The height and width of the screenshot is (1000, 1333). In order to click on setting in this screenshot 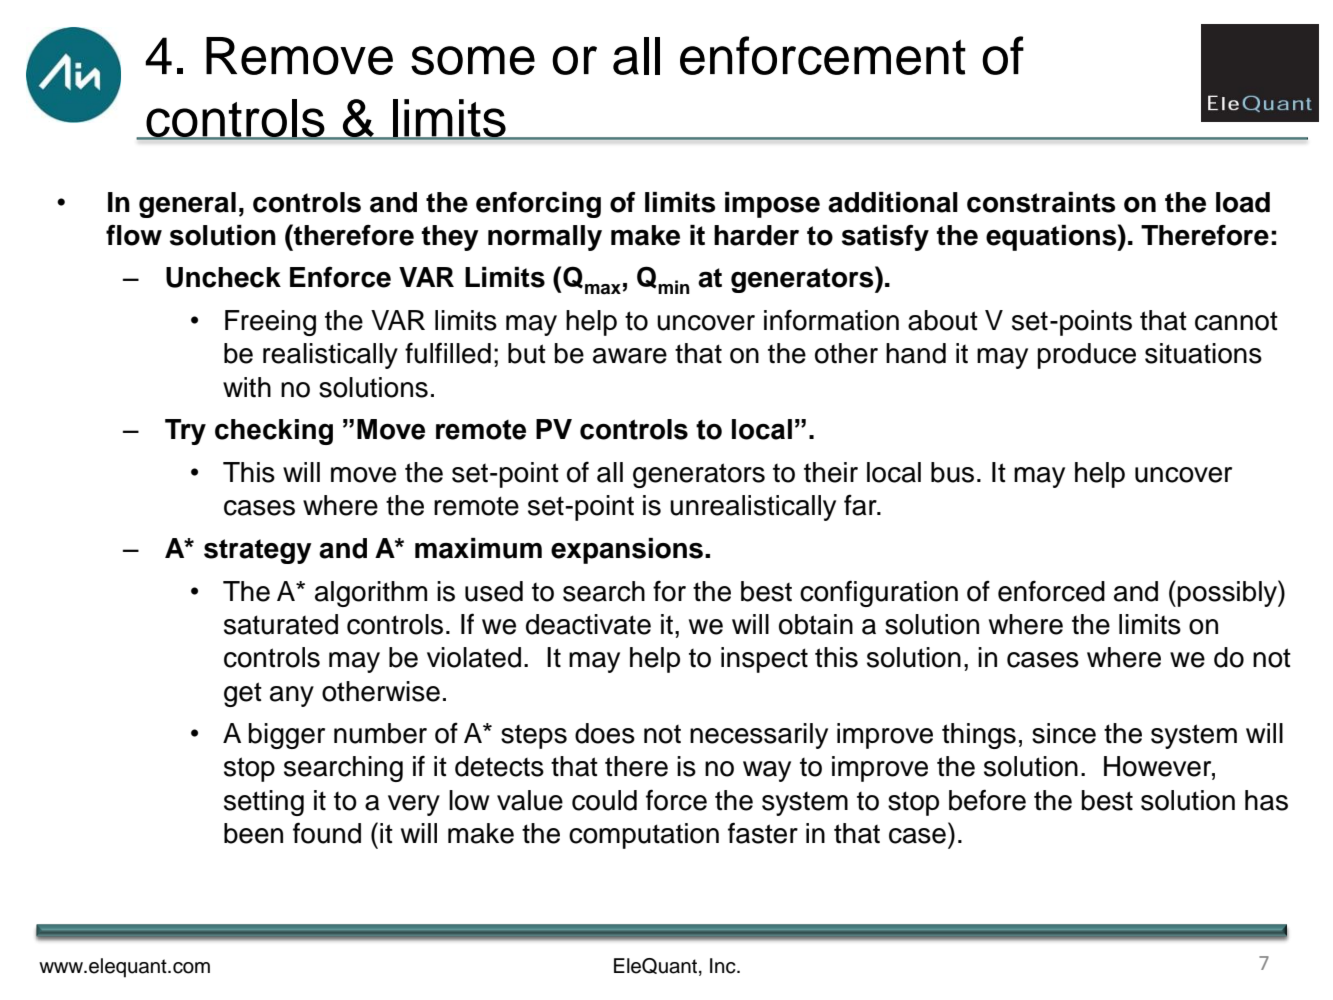, I will do `click(264, 803)`.
